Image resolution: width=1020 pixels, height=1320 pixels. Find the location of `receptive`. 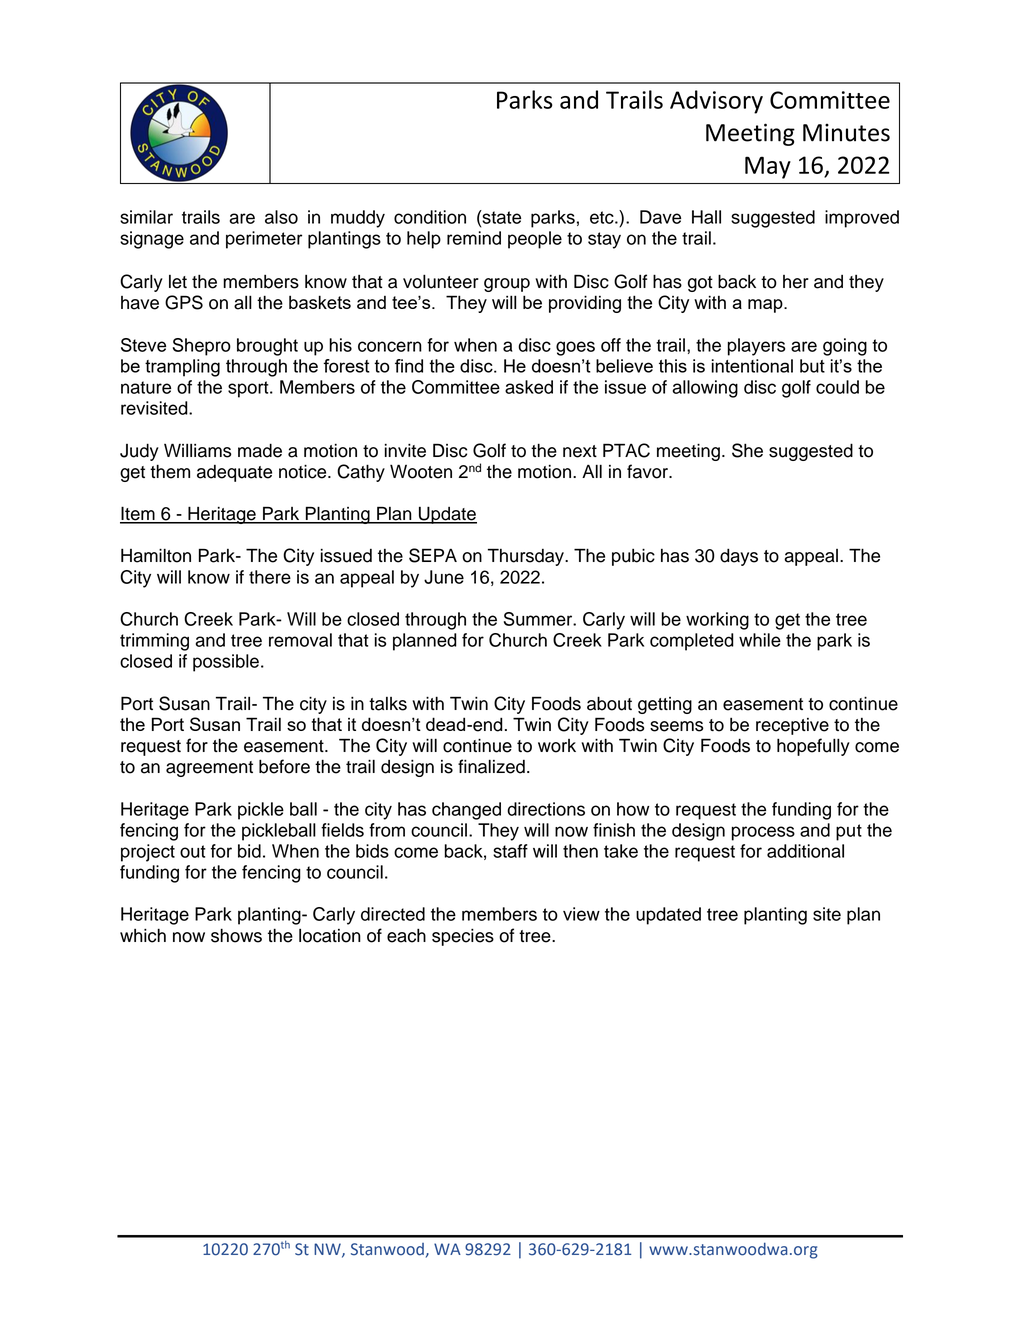

receptive is located at coordinates (792, 726).
